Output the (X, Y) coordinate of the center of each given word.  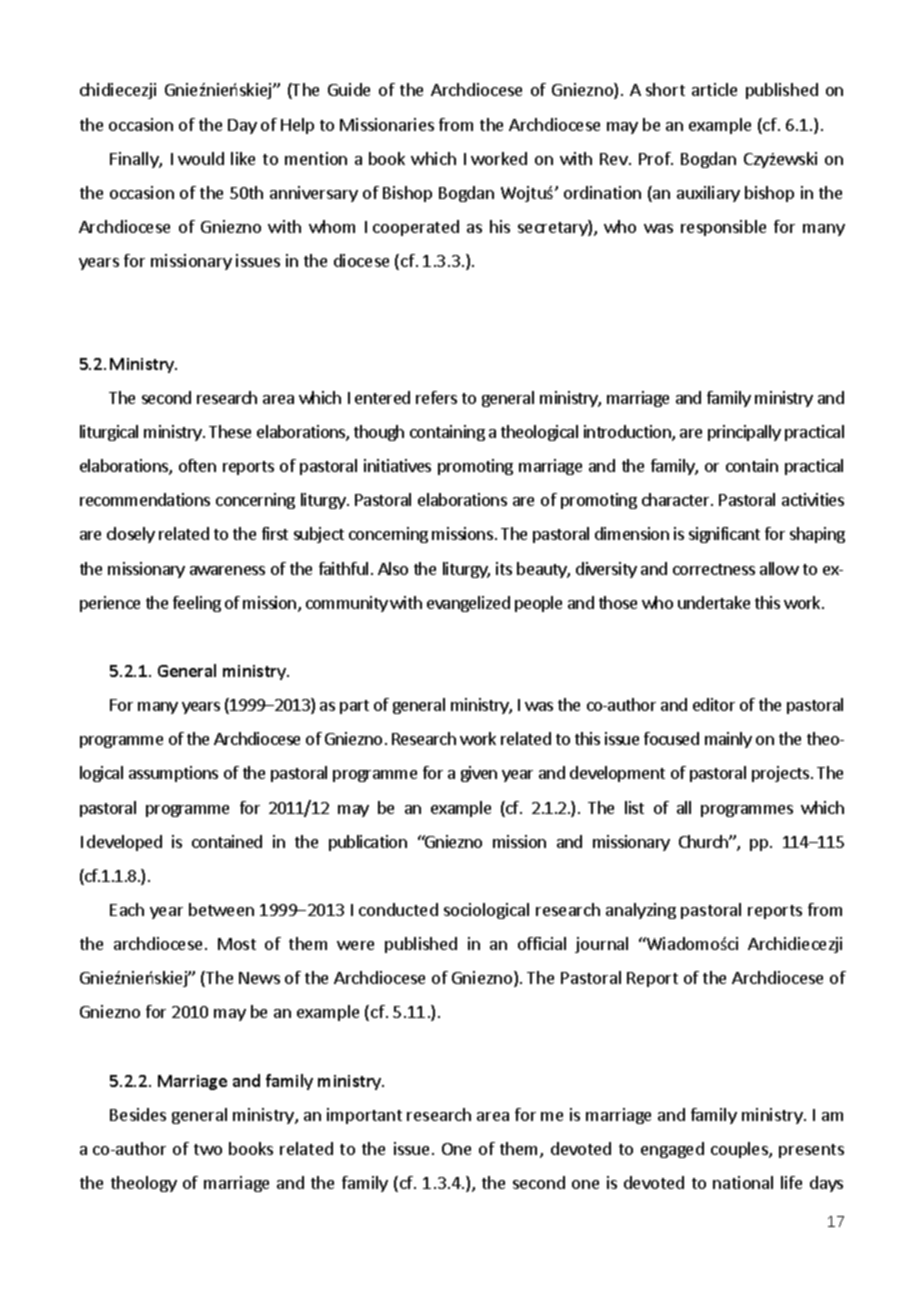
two (208, 1149)
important (364, 1116)
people (538, 604)
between (221, 909)
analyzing (641, 911)
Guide (349, 89)
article (714, 89)
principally (744, 433)
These (230, 431)
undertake (714, 602)
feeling (197, 604)
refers (436, 397)
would (201, 158)
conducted (398, 909)
